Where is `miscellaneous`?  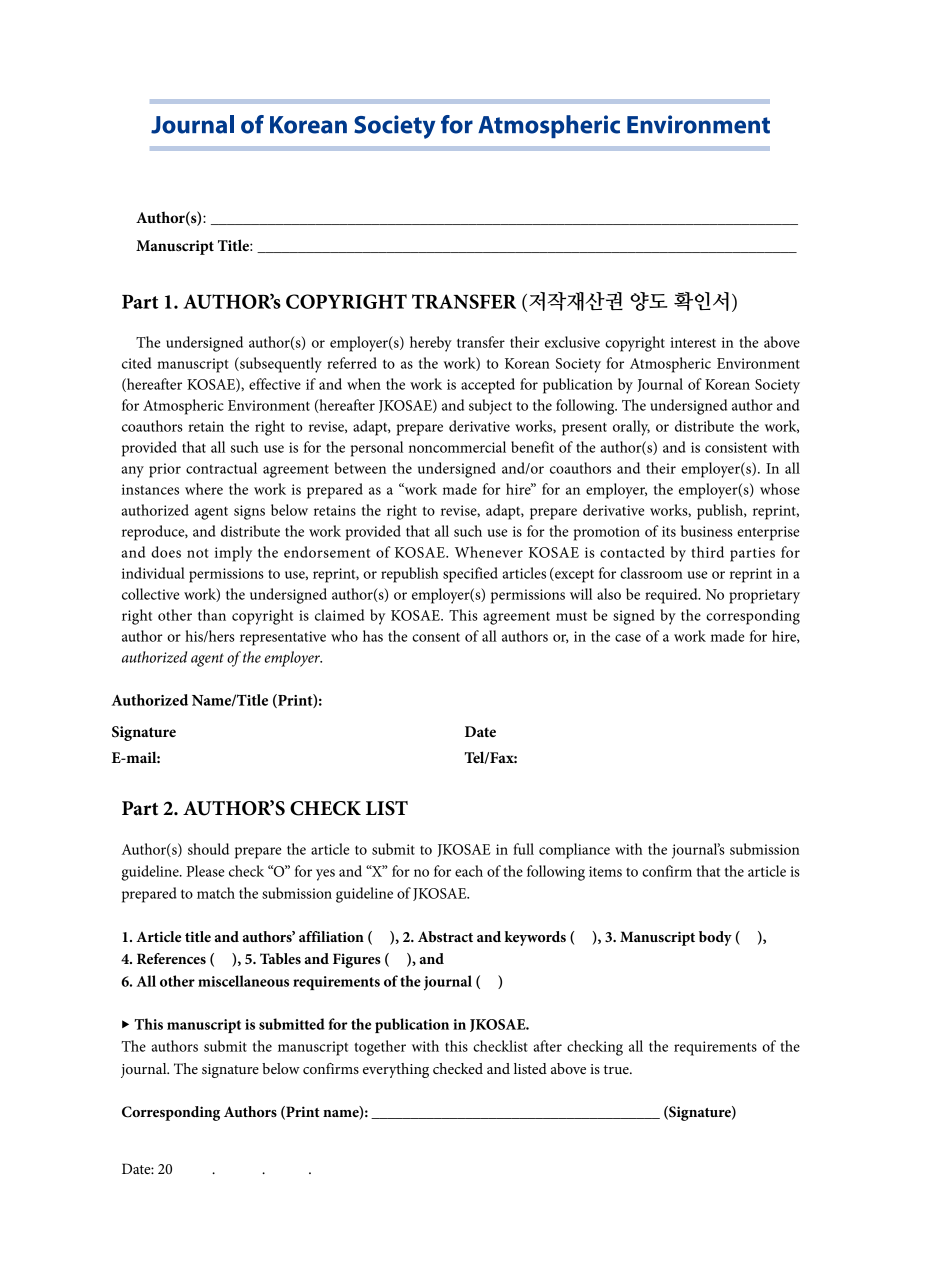 miscellaneous is located at coordinates (243, 981).
